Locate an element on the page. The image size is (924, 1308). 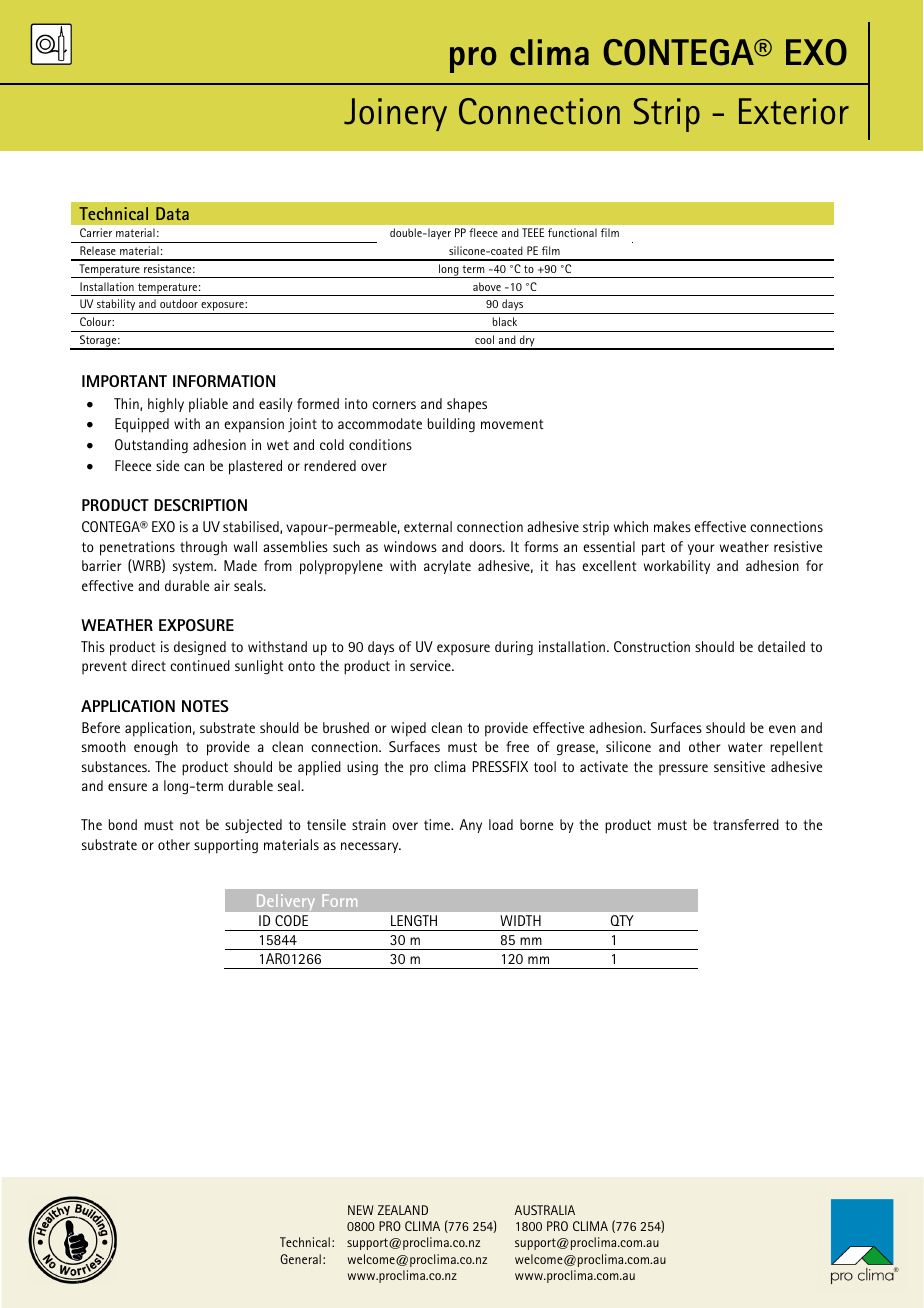
Data is located at coordinates (172, 213).
